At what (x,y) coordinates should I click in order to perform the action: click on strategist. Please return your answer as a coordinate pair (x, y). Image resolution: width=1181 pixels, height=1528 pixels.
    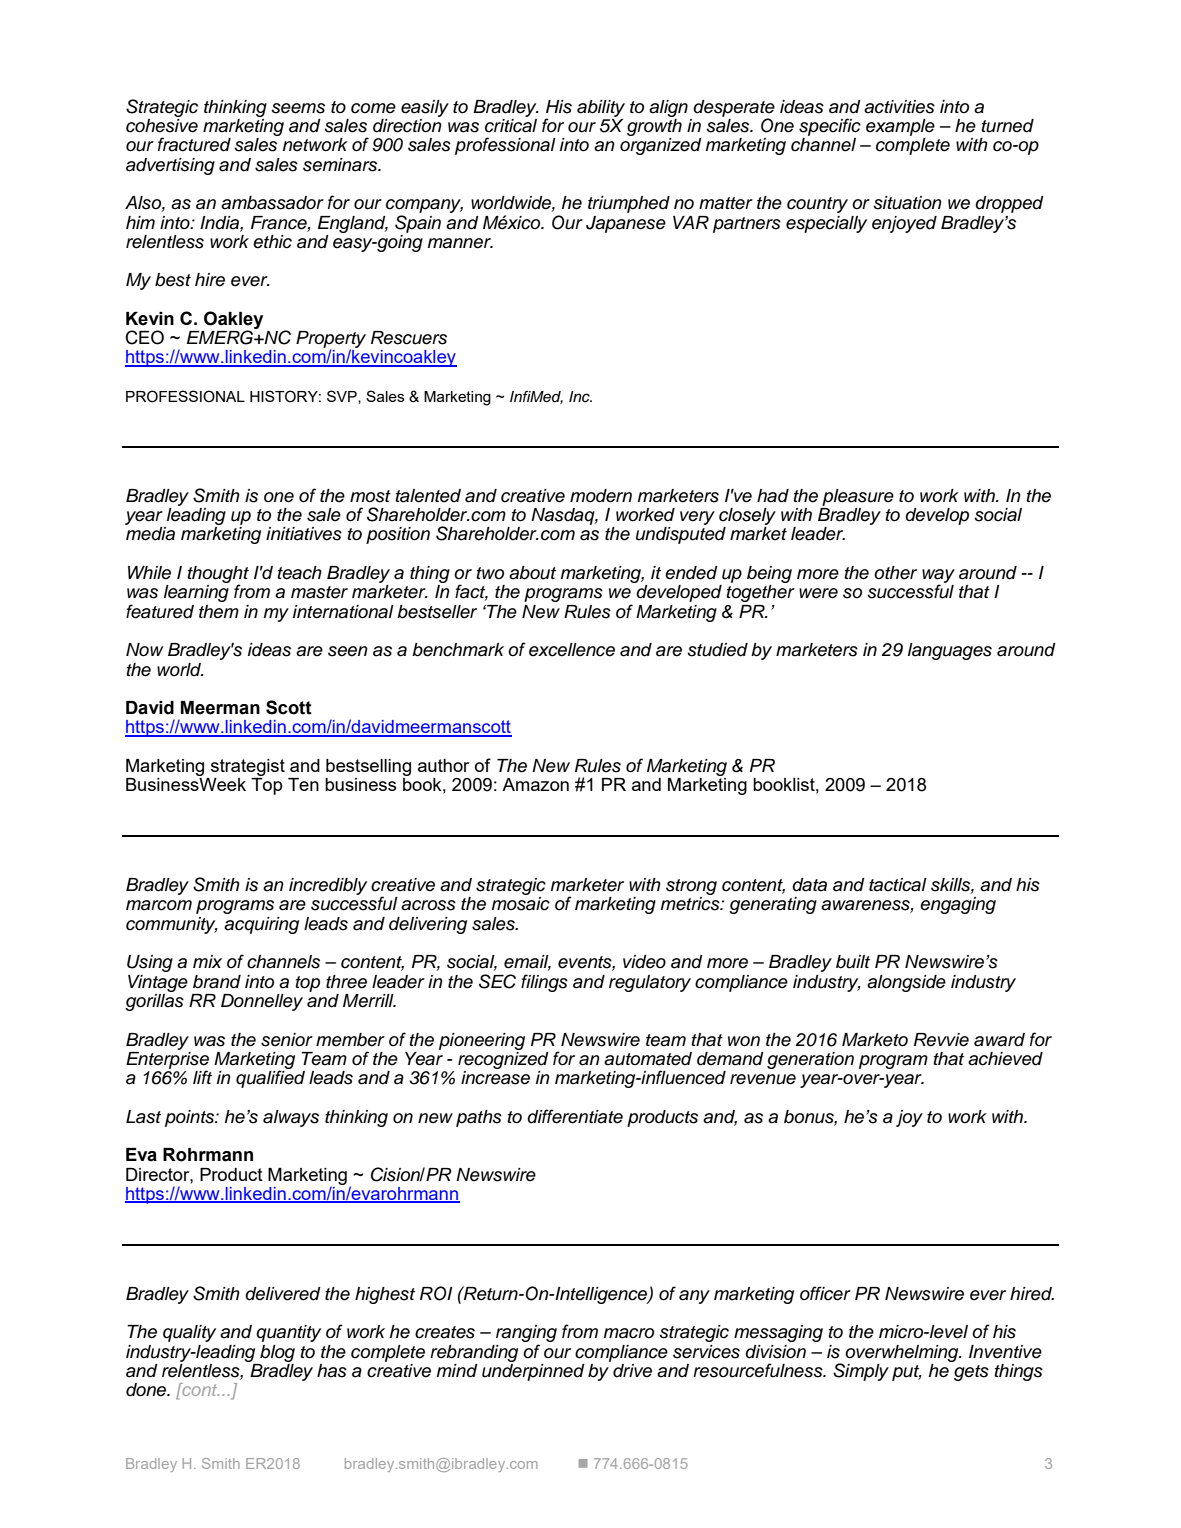
    Looking at the image, I should click on (248, 767).
